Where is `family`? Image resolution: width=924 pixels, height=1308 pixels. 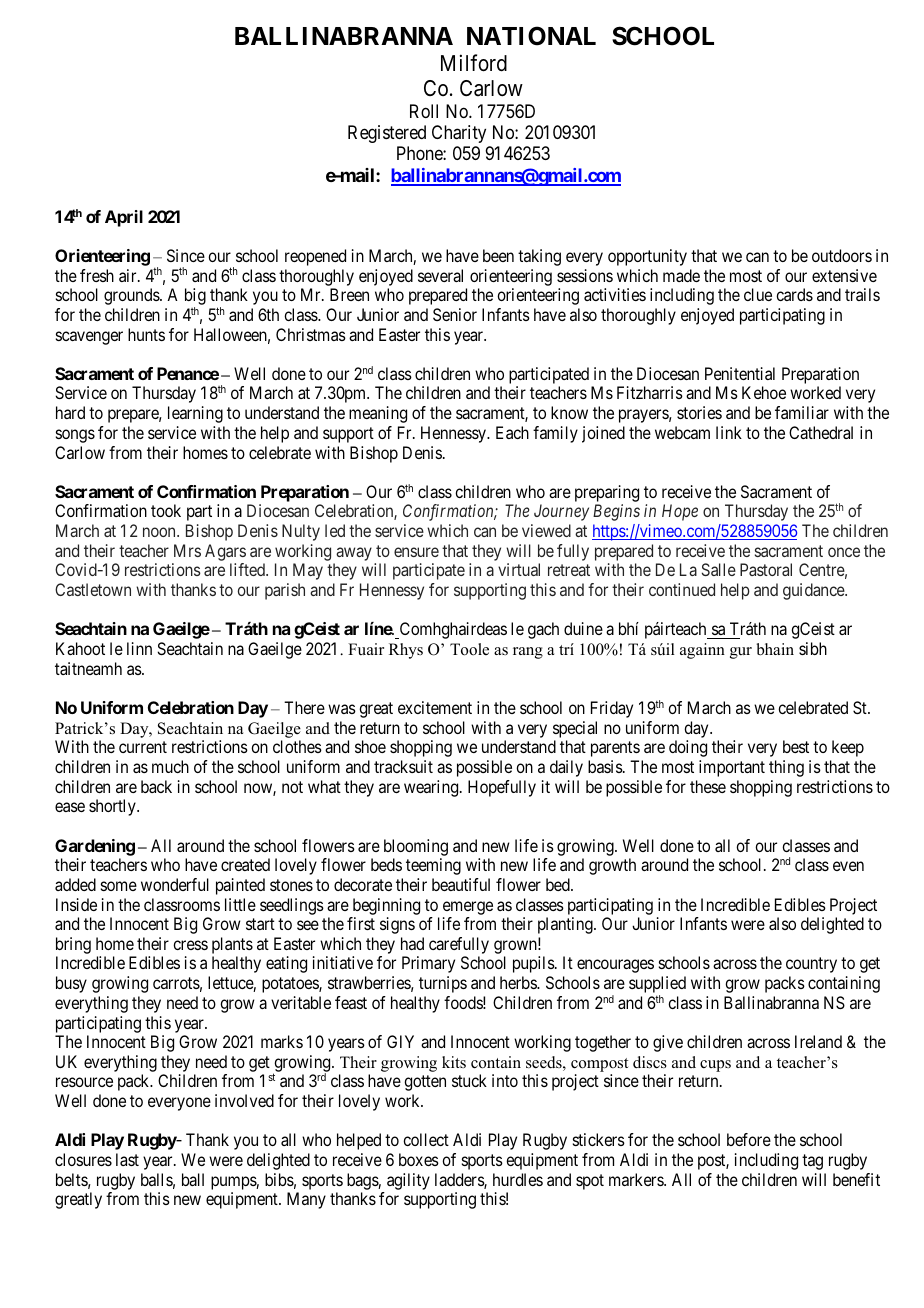 family is located at coordinates (555, 434).
